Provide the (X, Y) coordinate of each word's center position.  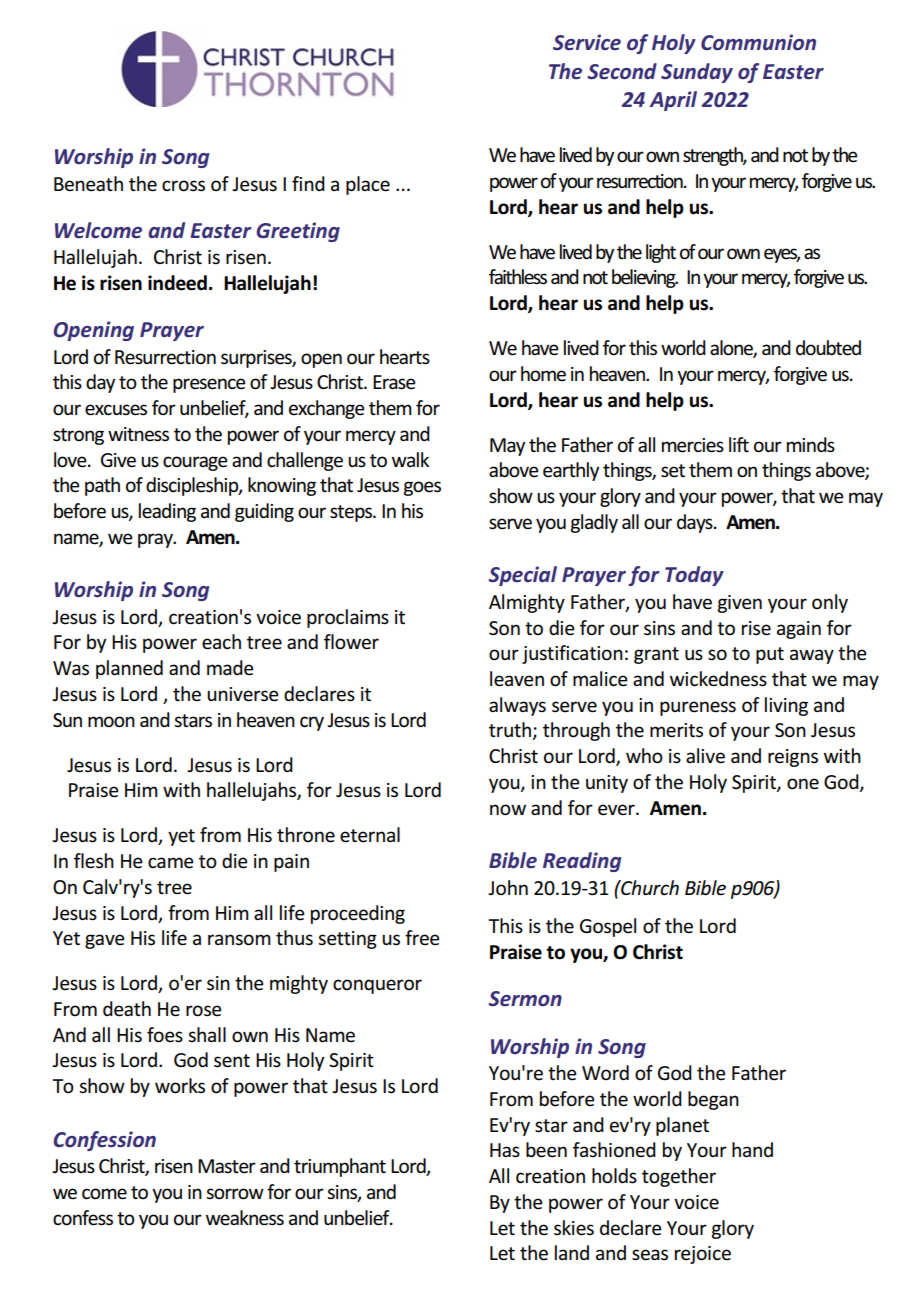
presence (209, 385)
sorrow (235, 1194)
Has (505, 1150)
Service (587, 42)
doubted (828, 348)
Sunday (697, 73)
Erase (394, 382)
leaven (517, 679)
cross (183, 186)
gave (105, 941)
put (770, 655)
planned (129, 669)
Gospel (608, 927)
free (422, 938)
